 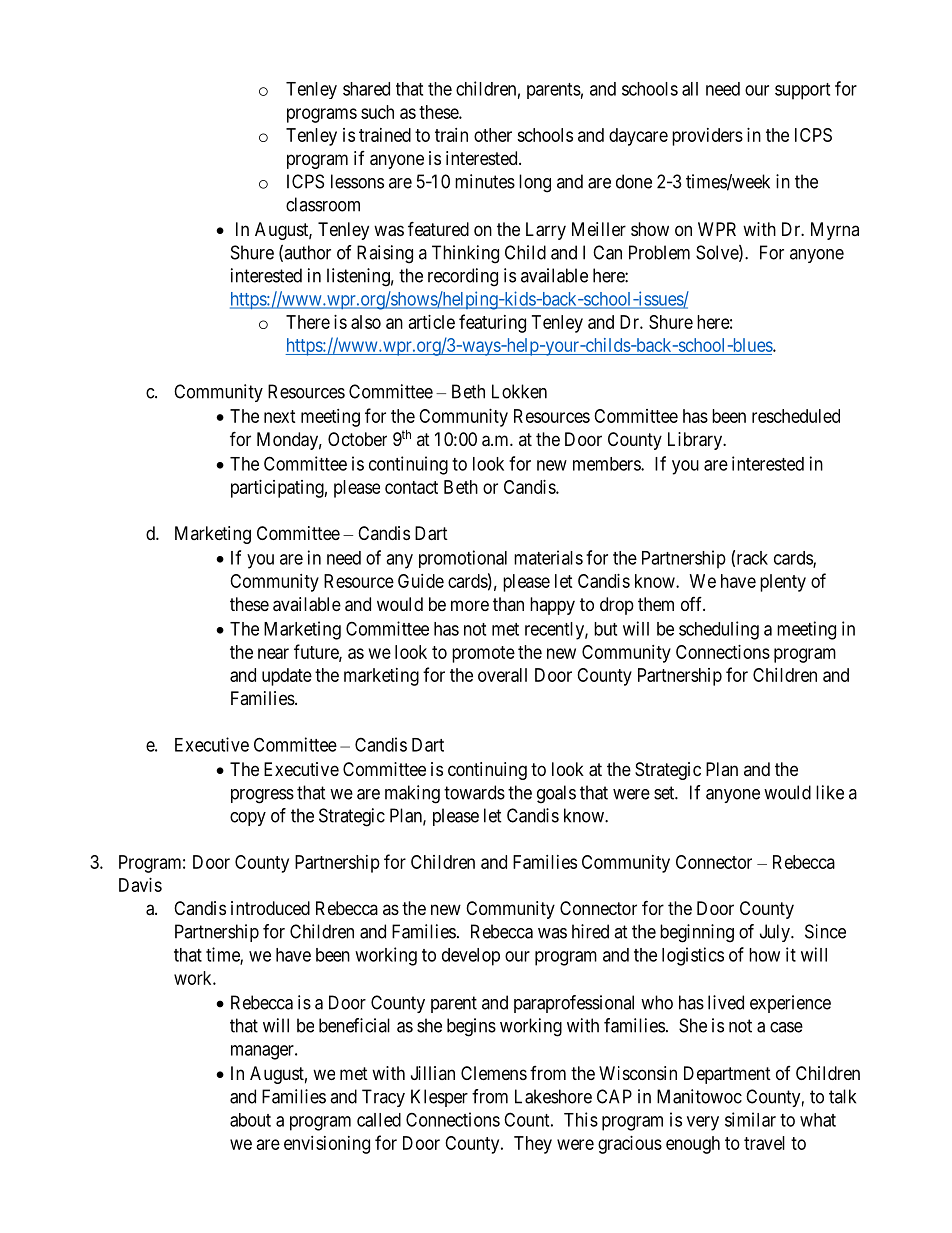 What do you see at coordinates (250, 1120) in the document?
I see `about` at bounding box center [250, 1120].
